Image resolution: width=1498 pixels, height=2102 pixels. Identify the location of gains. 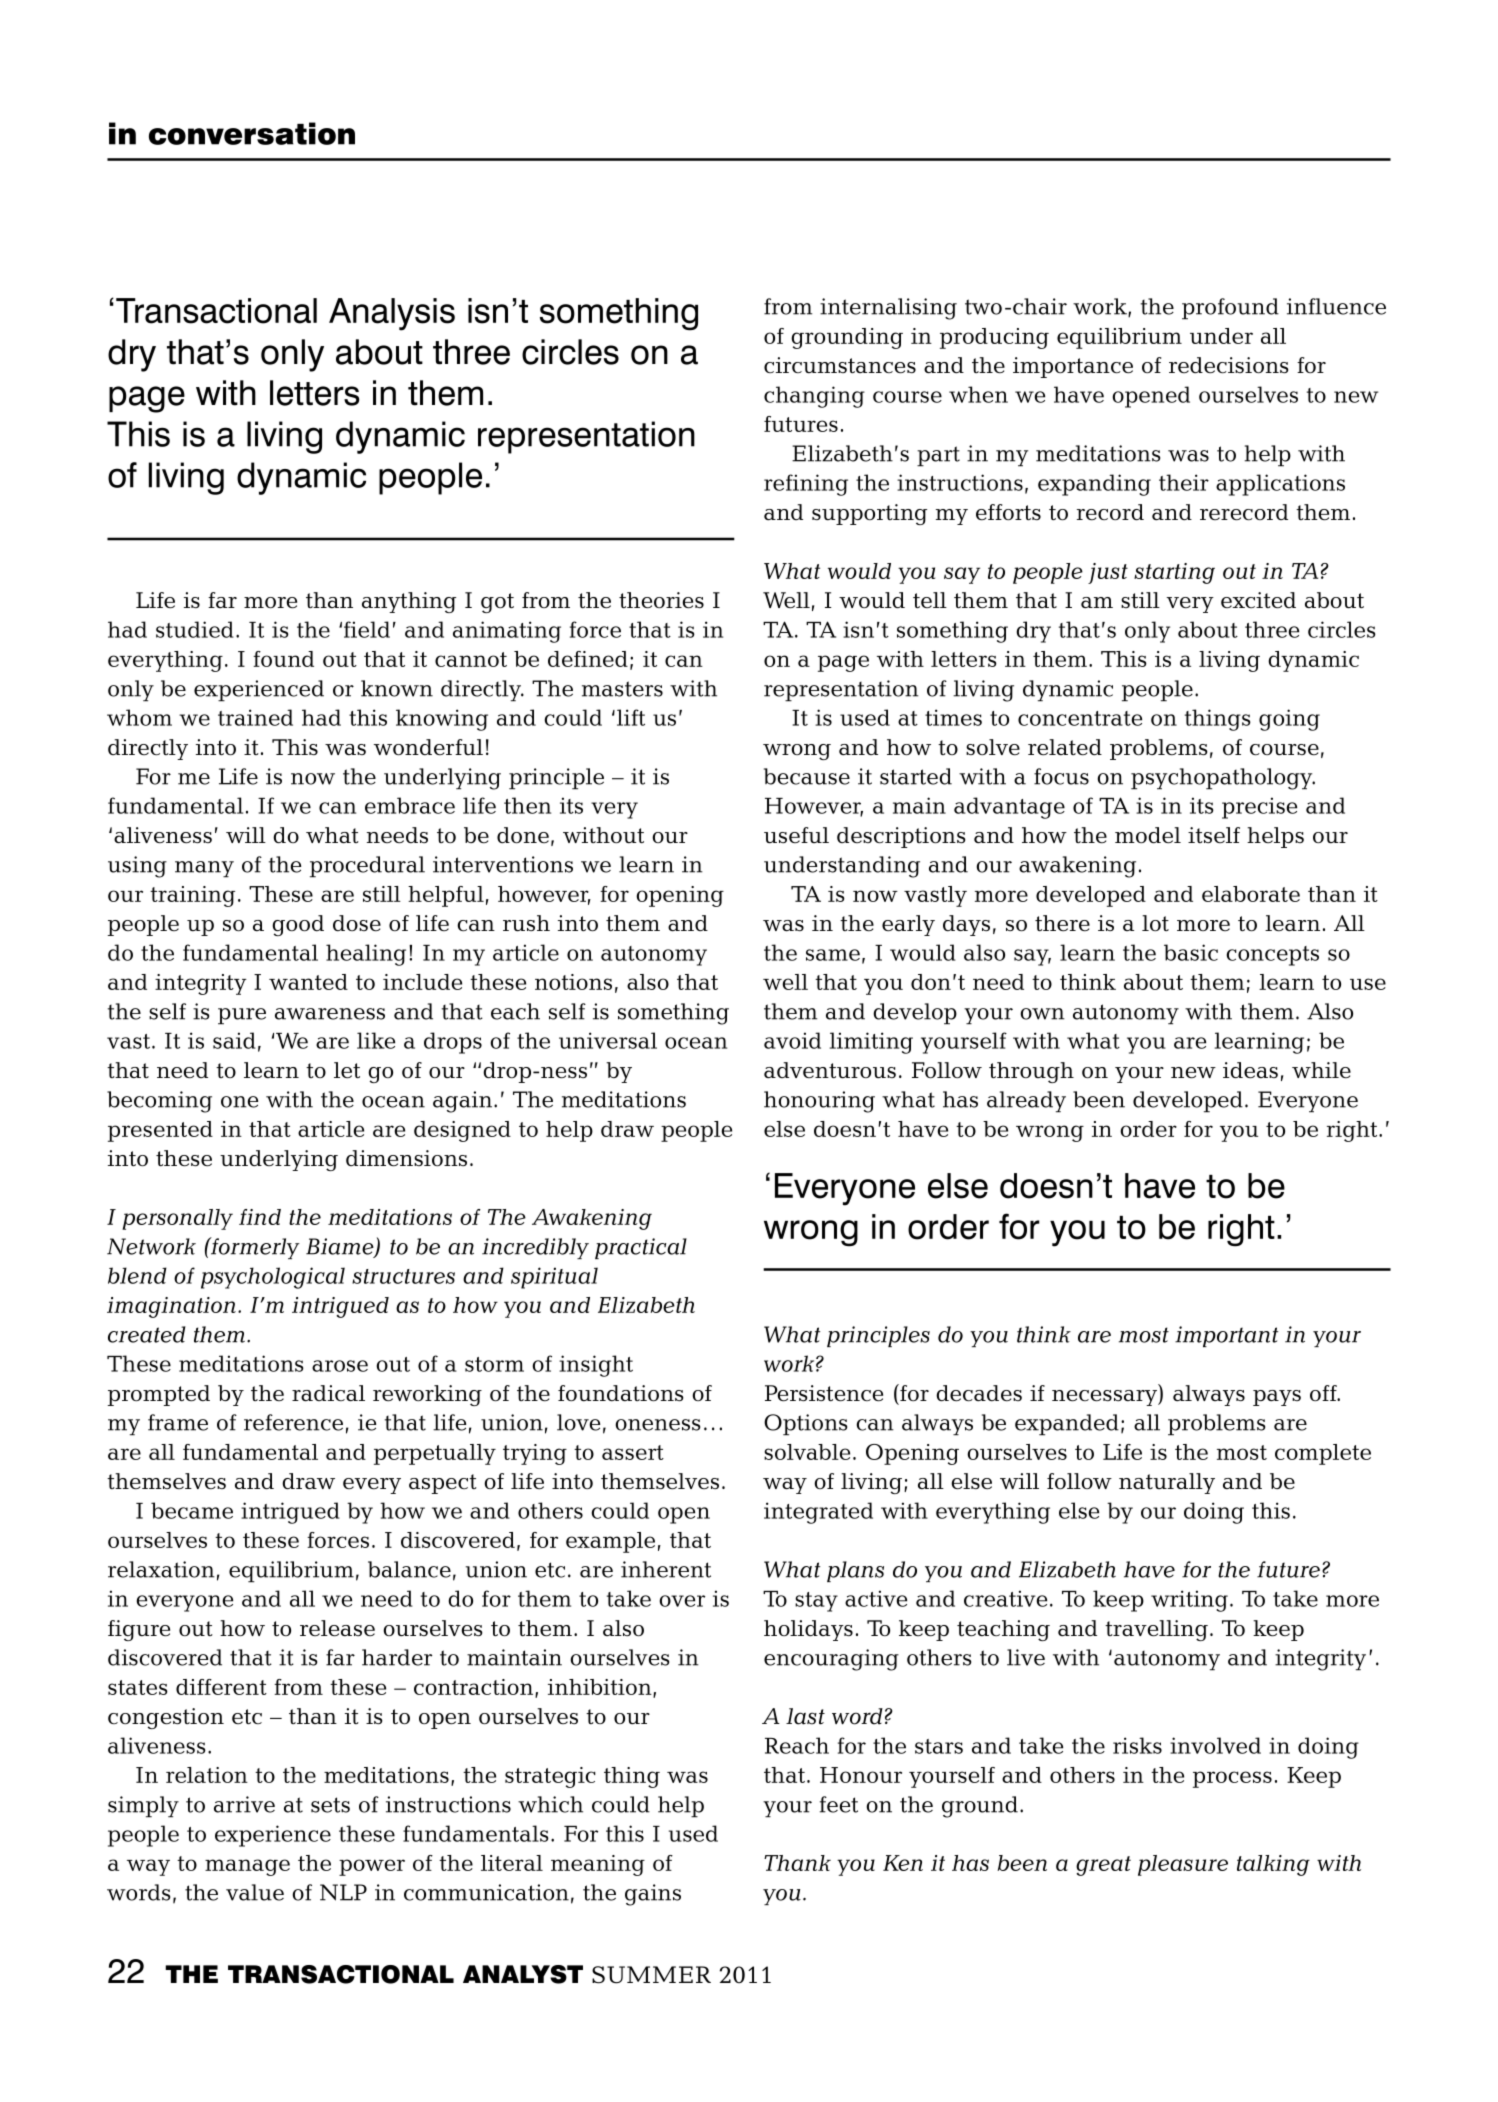
(653, 1895).
